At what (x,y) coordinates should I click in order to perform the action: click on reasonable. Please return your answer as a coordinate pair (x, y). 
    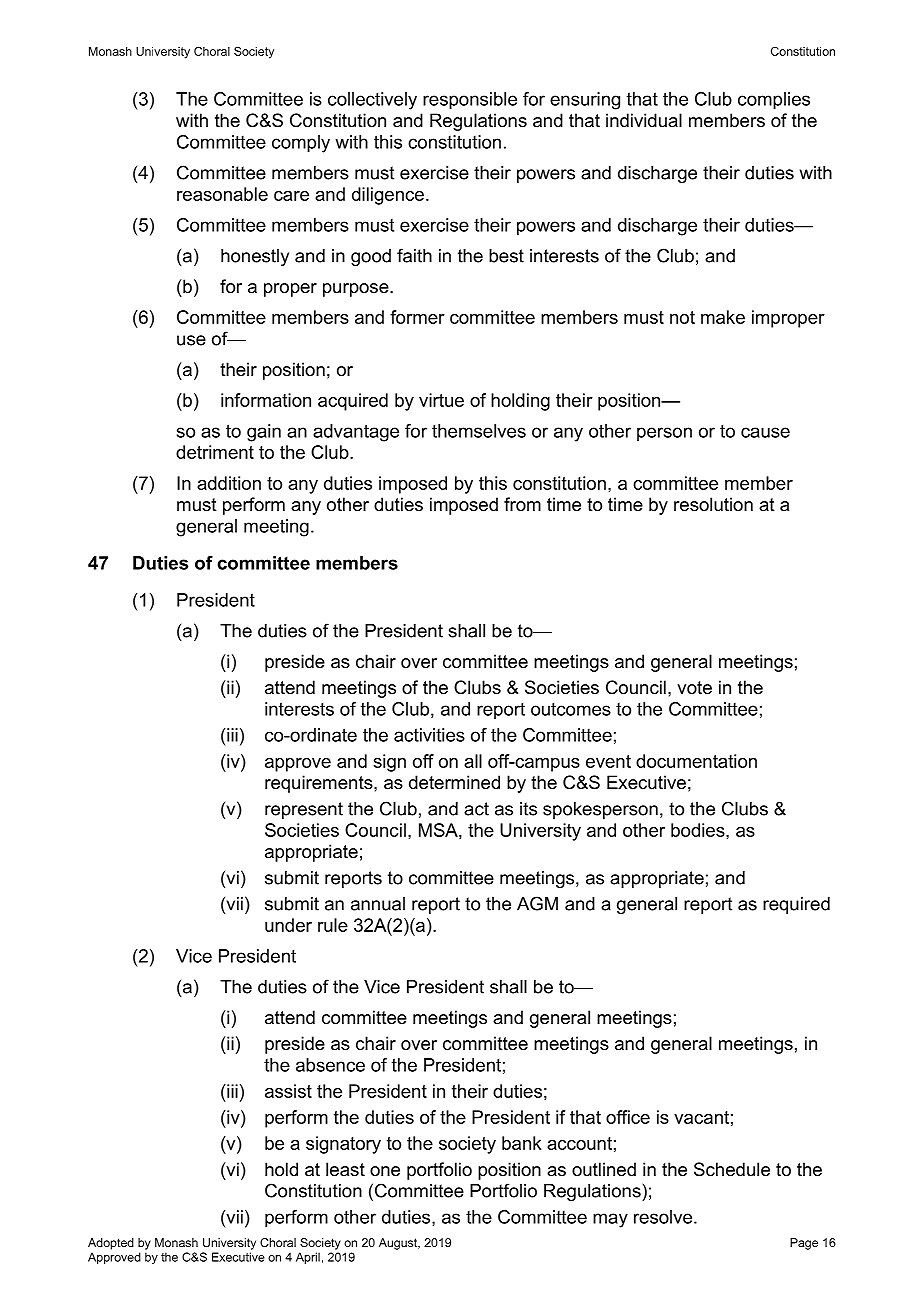
    Looking at the image, I should click on (222, 194).
